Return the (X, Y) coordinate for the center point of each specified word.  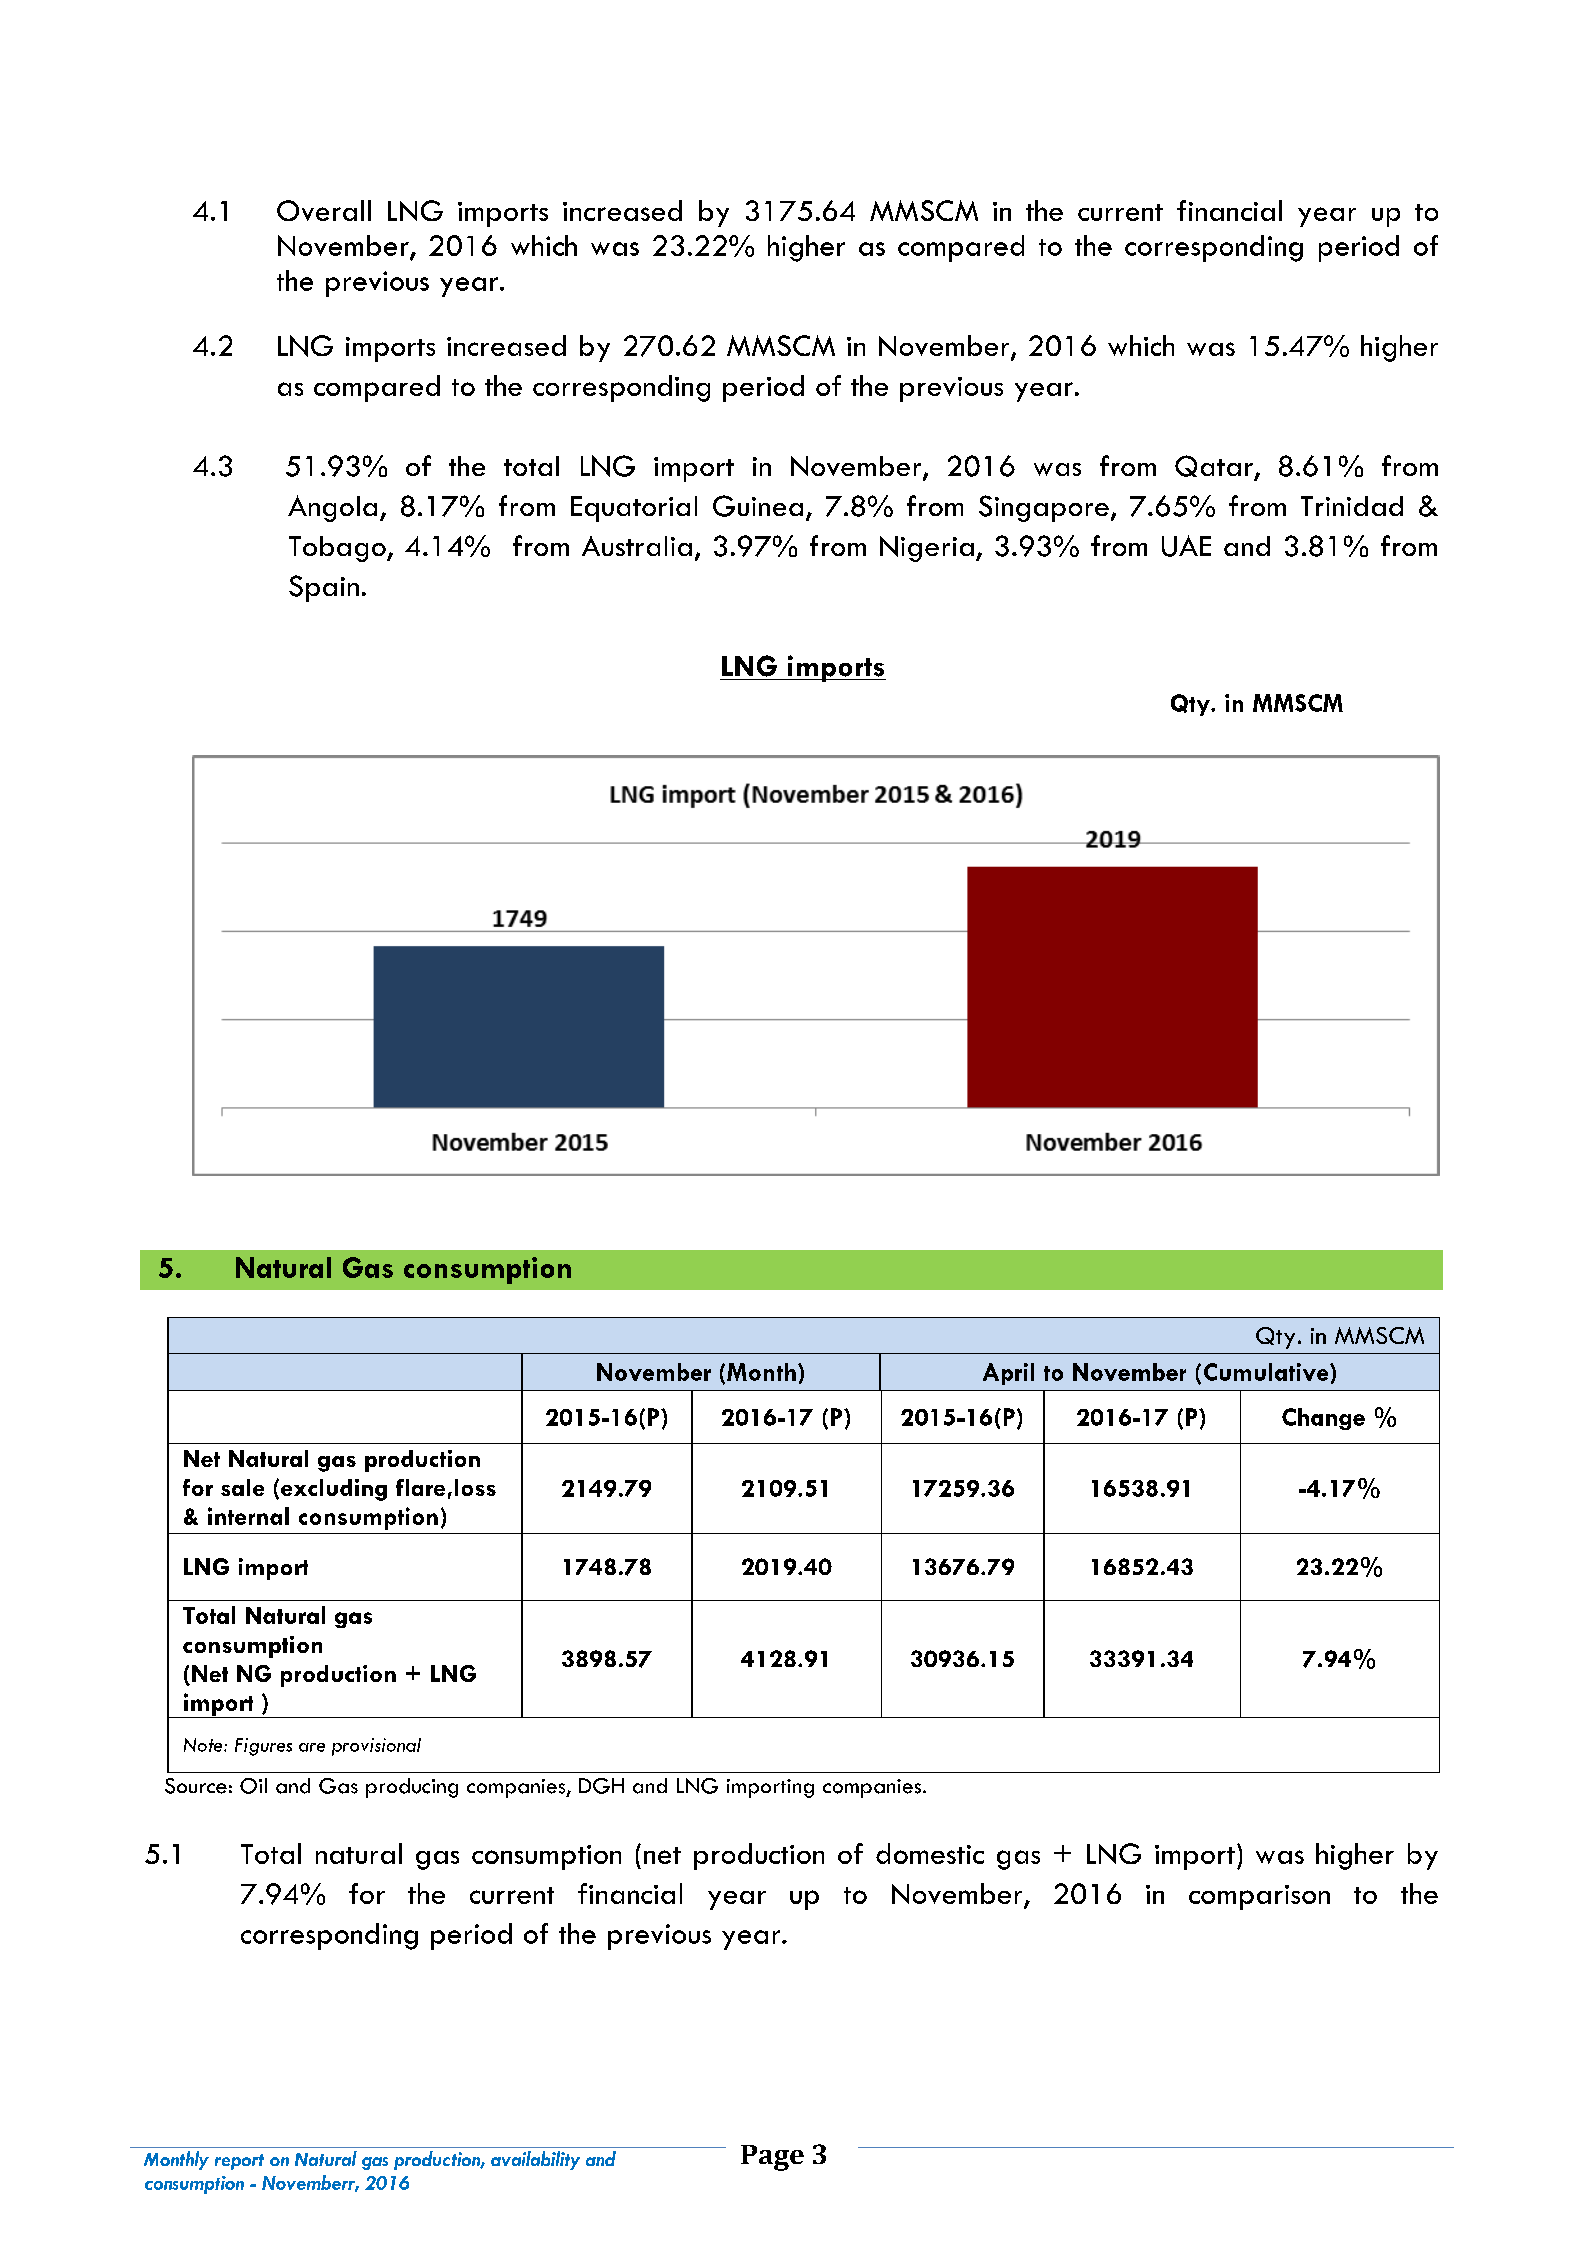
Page (772, 2158)
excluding (334, 1490)
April (1008, 1374)
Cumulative (1267, 1372)
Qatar (1215, 467)
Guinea (758, 506)
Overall (324, 210)
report (239, 2162)
